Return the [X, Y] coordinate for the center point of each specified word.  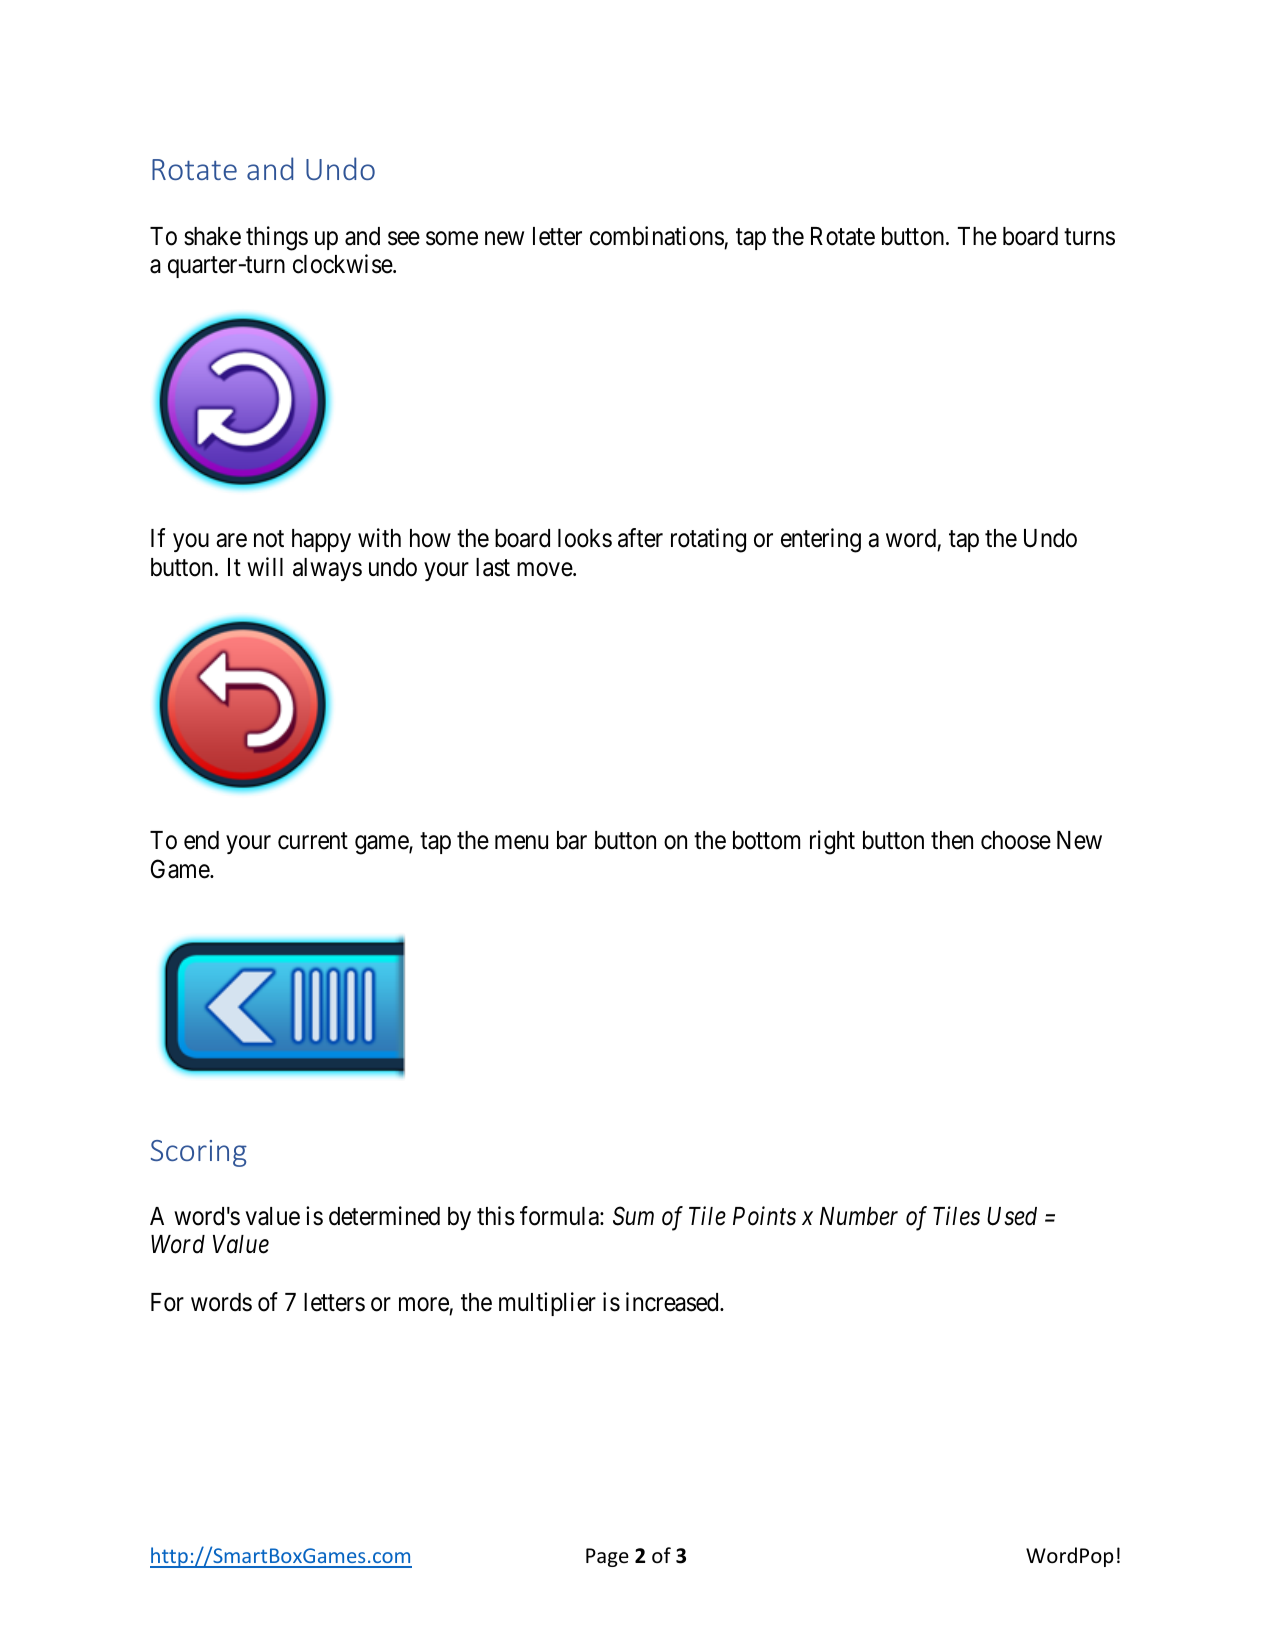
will [265, 566]
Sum [633, 1216]
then [952, 840]
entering [821, 540]
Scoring [199, 1153]
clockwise [343, 264]
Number [859, 1216]
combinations [657, 236]
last [493, 567]
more [424, 1305]
